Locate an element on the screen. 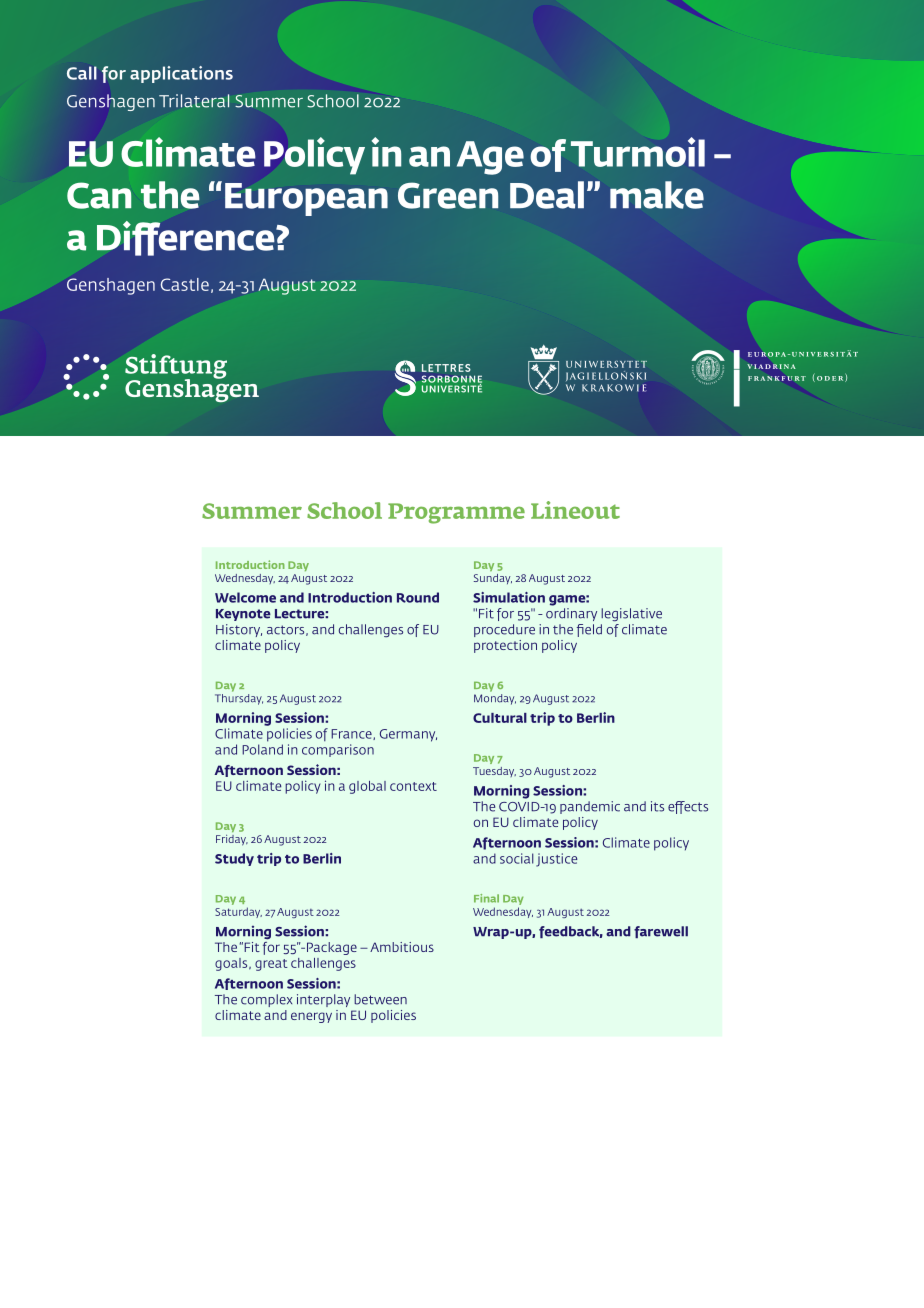  Welcome is located at coordinates (245, 597).
